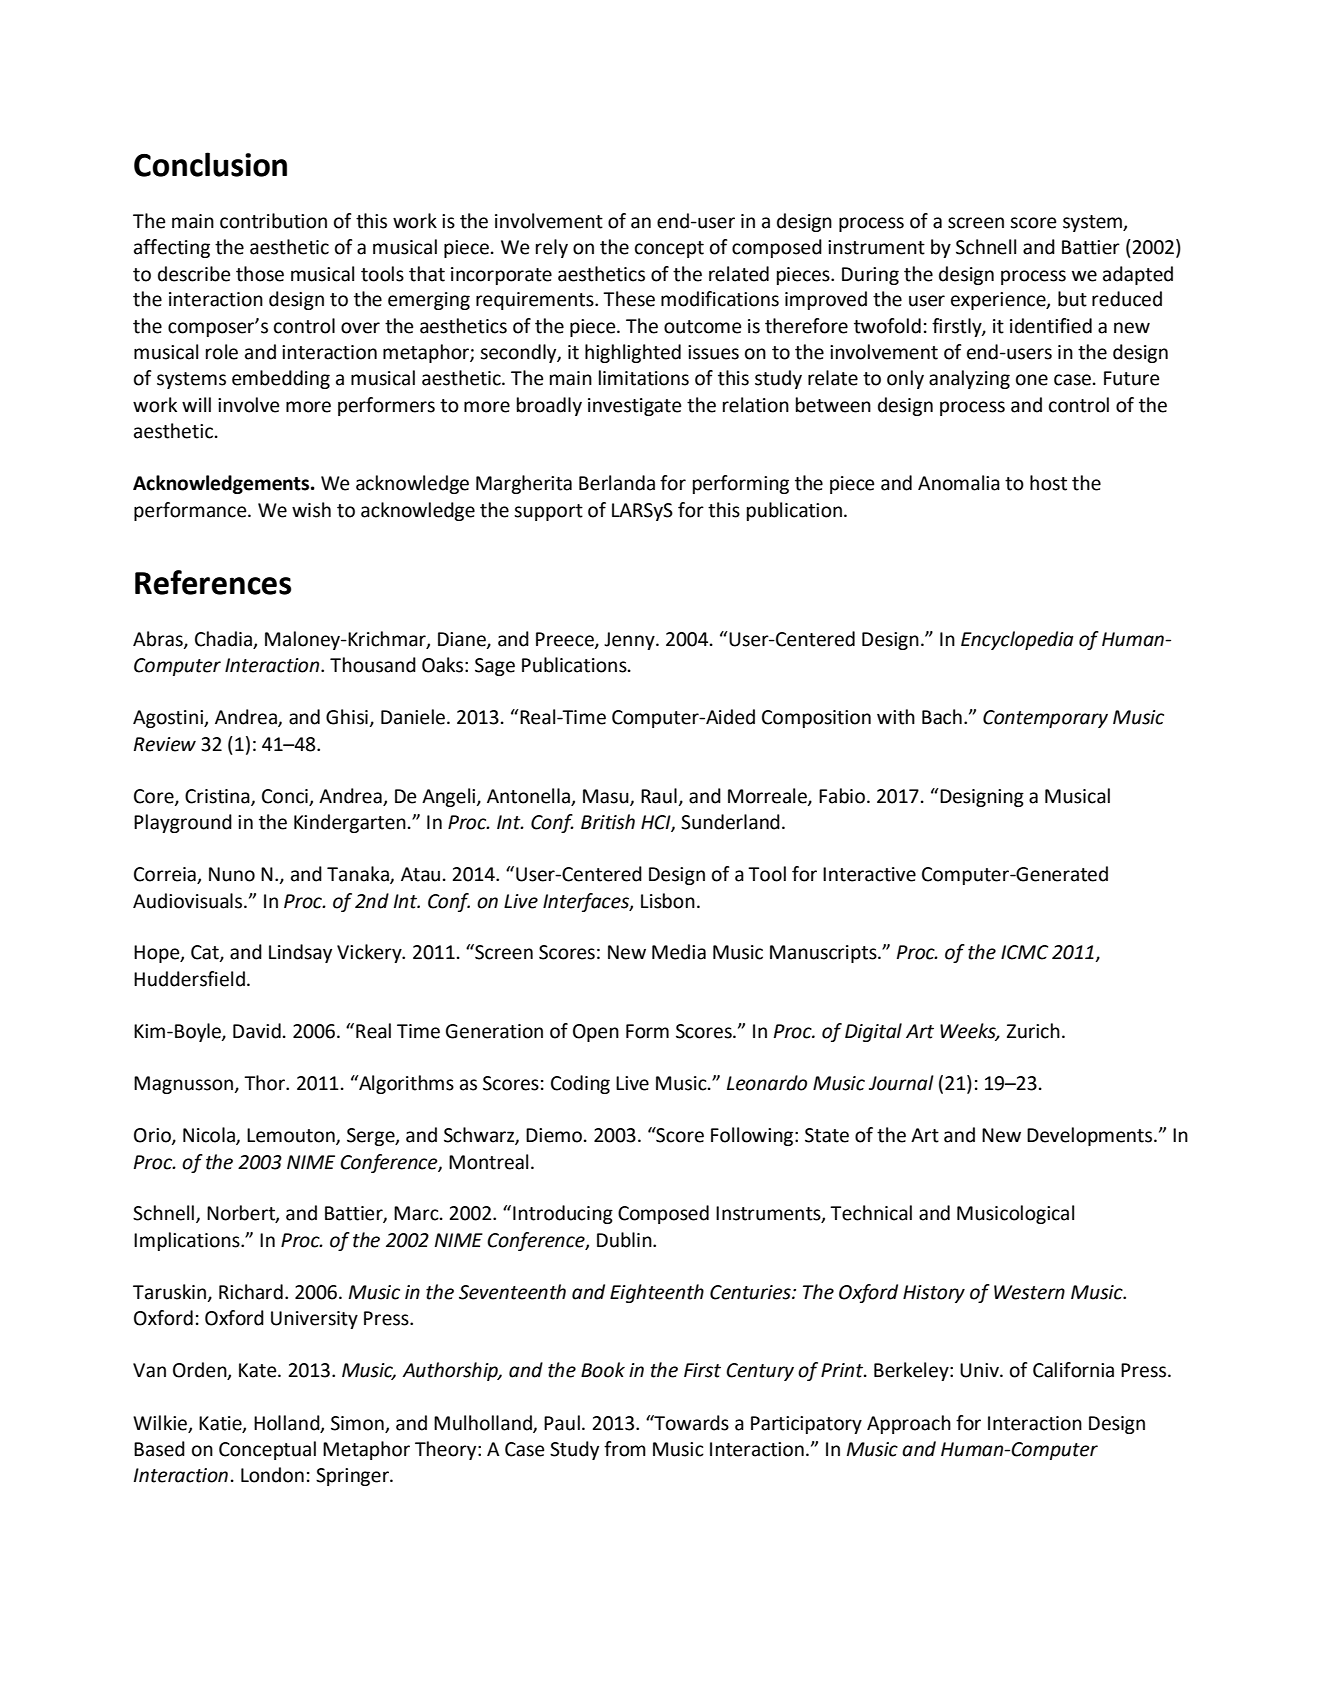  Describe the element at coordinates (1045, 719) in the image. I see `Contemporary` at that location.
